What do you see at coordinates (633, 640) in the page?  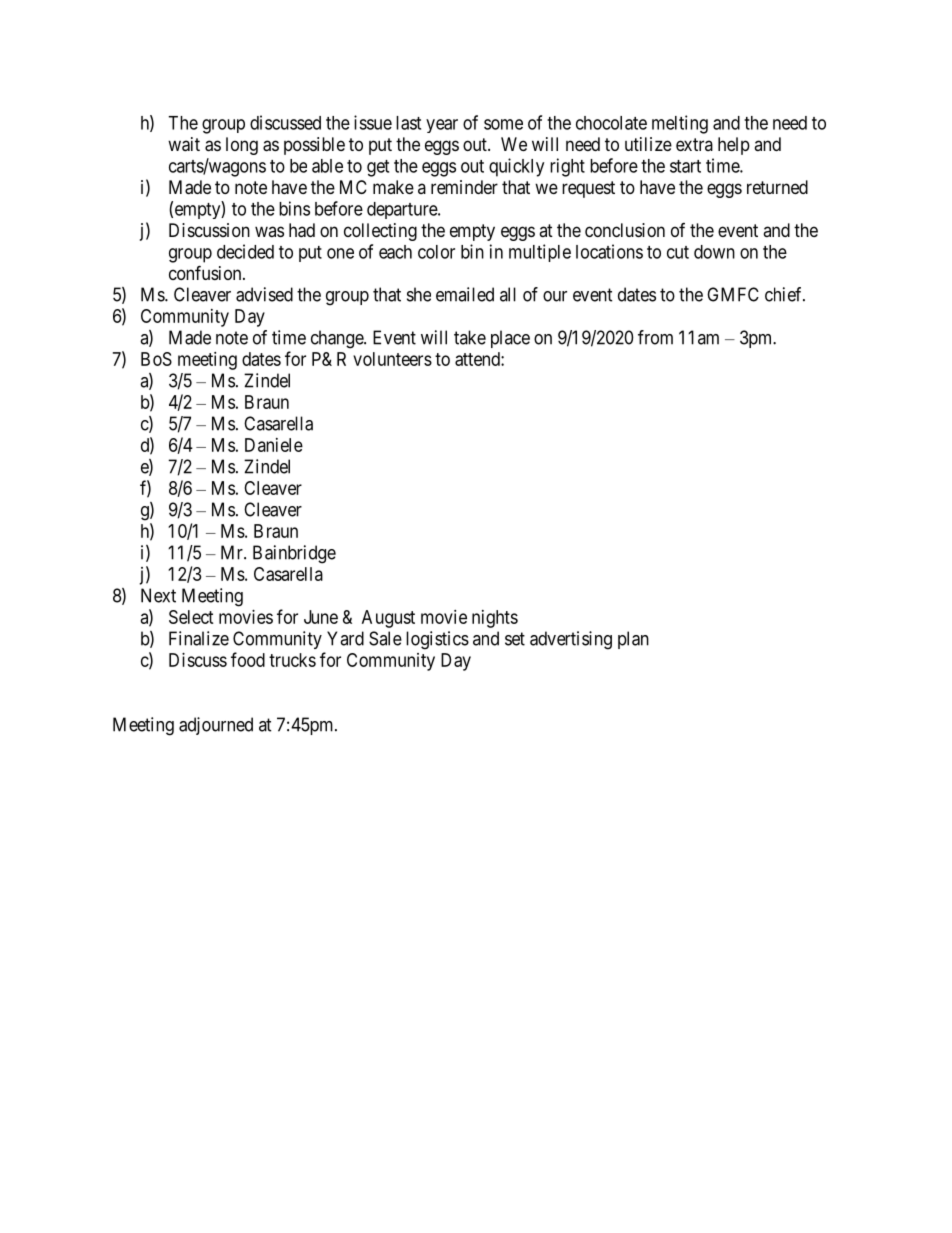 I see `plan` at bounding box center [633, 640].
